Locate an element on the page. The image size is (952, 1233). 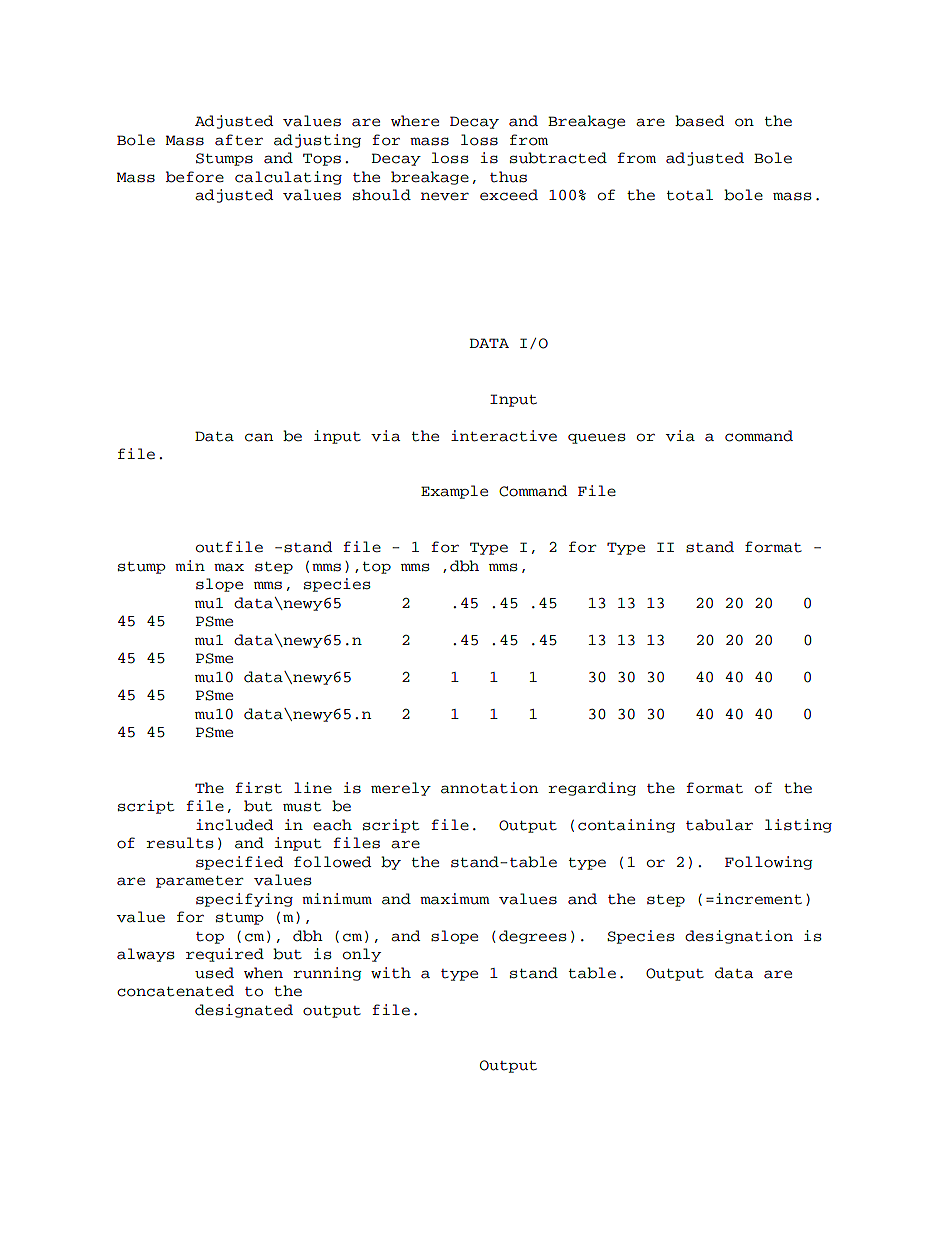
annotation is located at coordinates (489, 788).
